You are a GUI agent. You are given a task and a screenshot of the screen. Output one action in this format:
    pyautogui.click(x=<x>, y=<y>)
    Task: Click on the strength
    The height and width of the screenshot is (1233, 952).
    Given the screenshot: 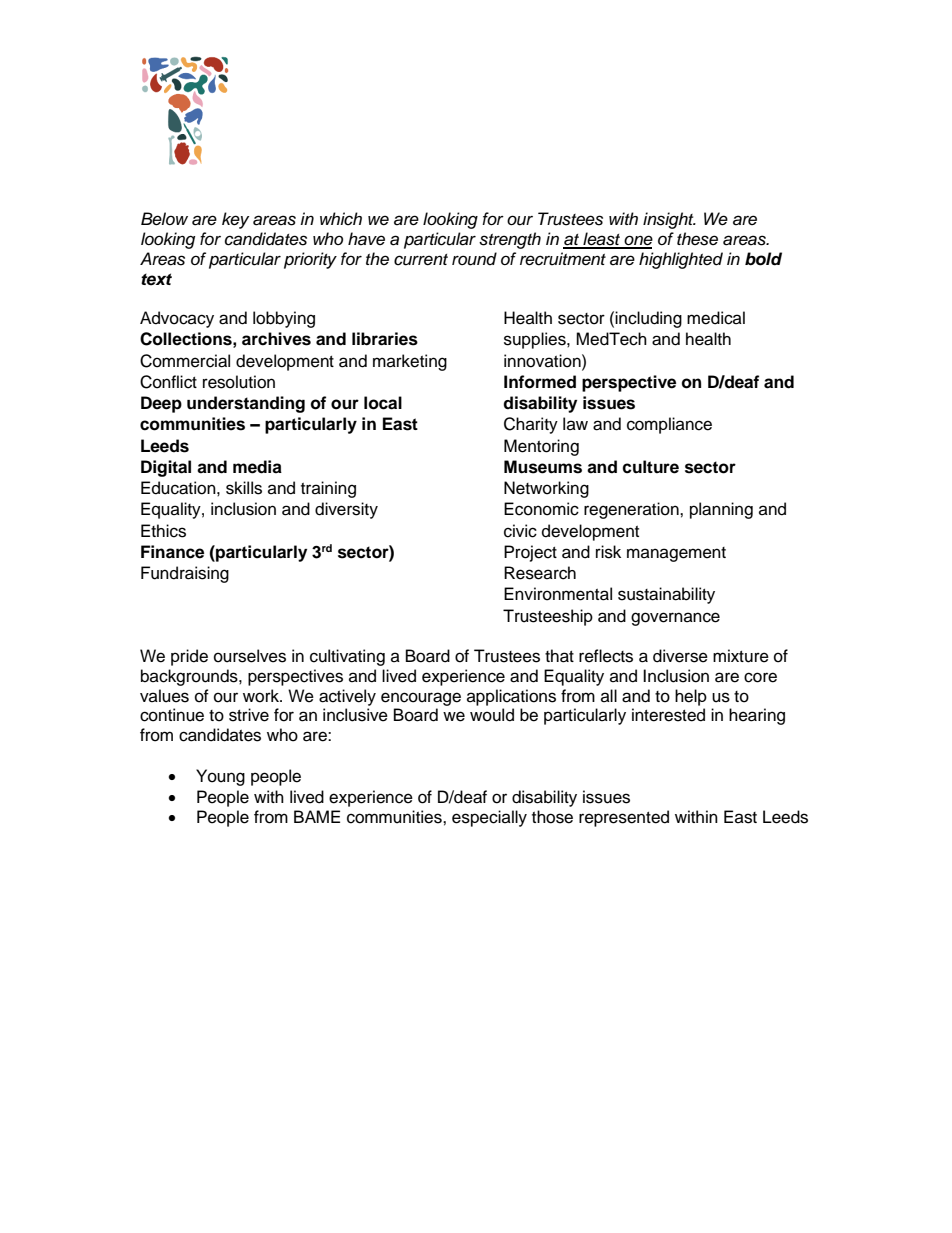 What is the action you would take?
    pyautogui.click(x=510, y=240)
